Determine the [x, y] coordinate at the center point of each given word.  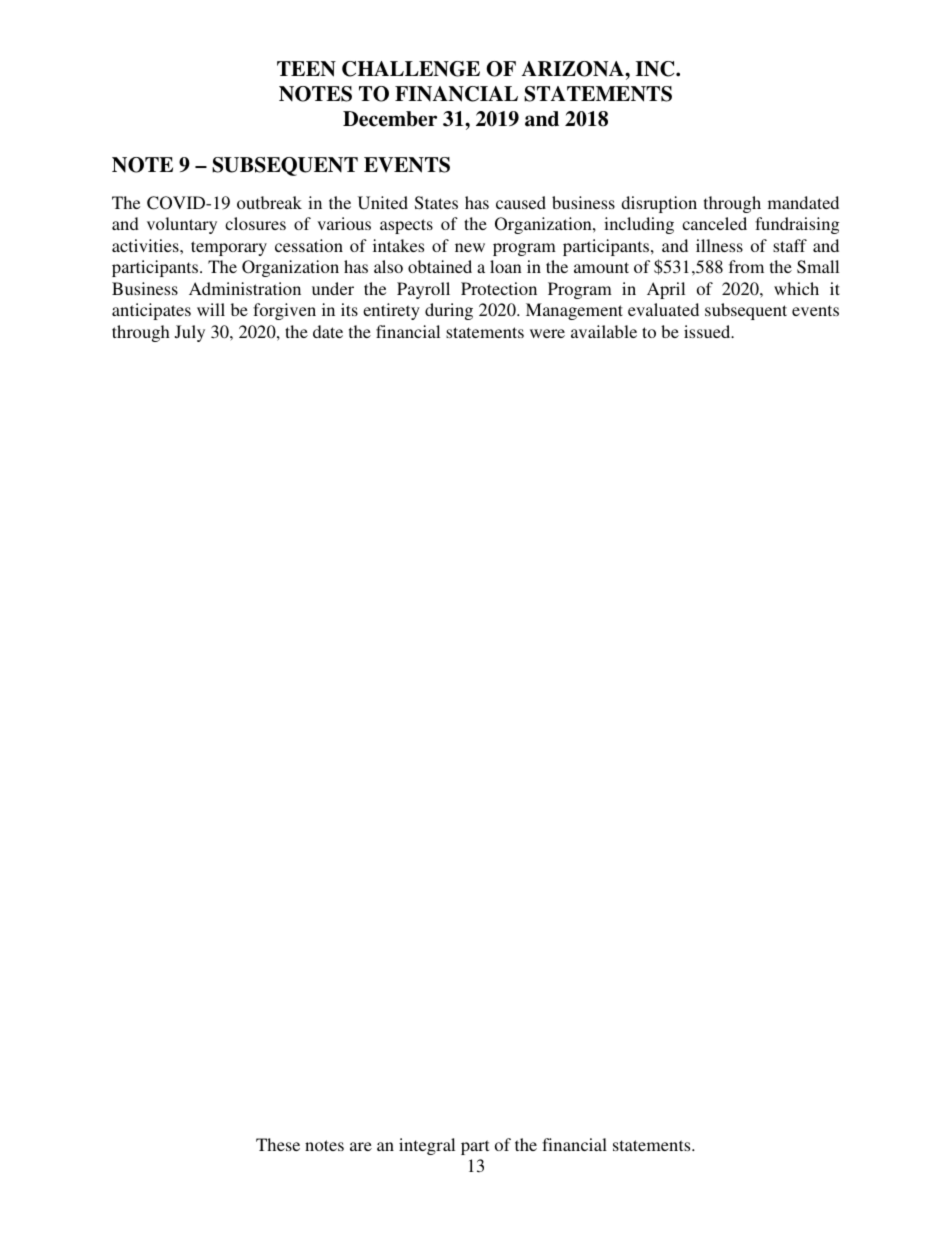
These [278, 1144]
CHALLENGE [411, 69]
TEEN [306, 69]
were [547, 333]
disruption [659, 204]
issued [708, 331]
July [190, 333]
